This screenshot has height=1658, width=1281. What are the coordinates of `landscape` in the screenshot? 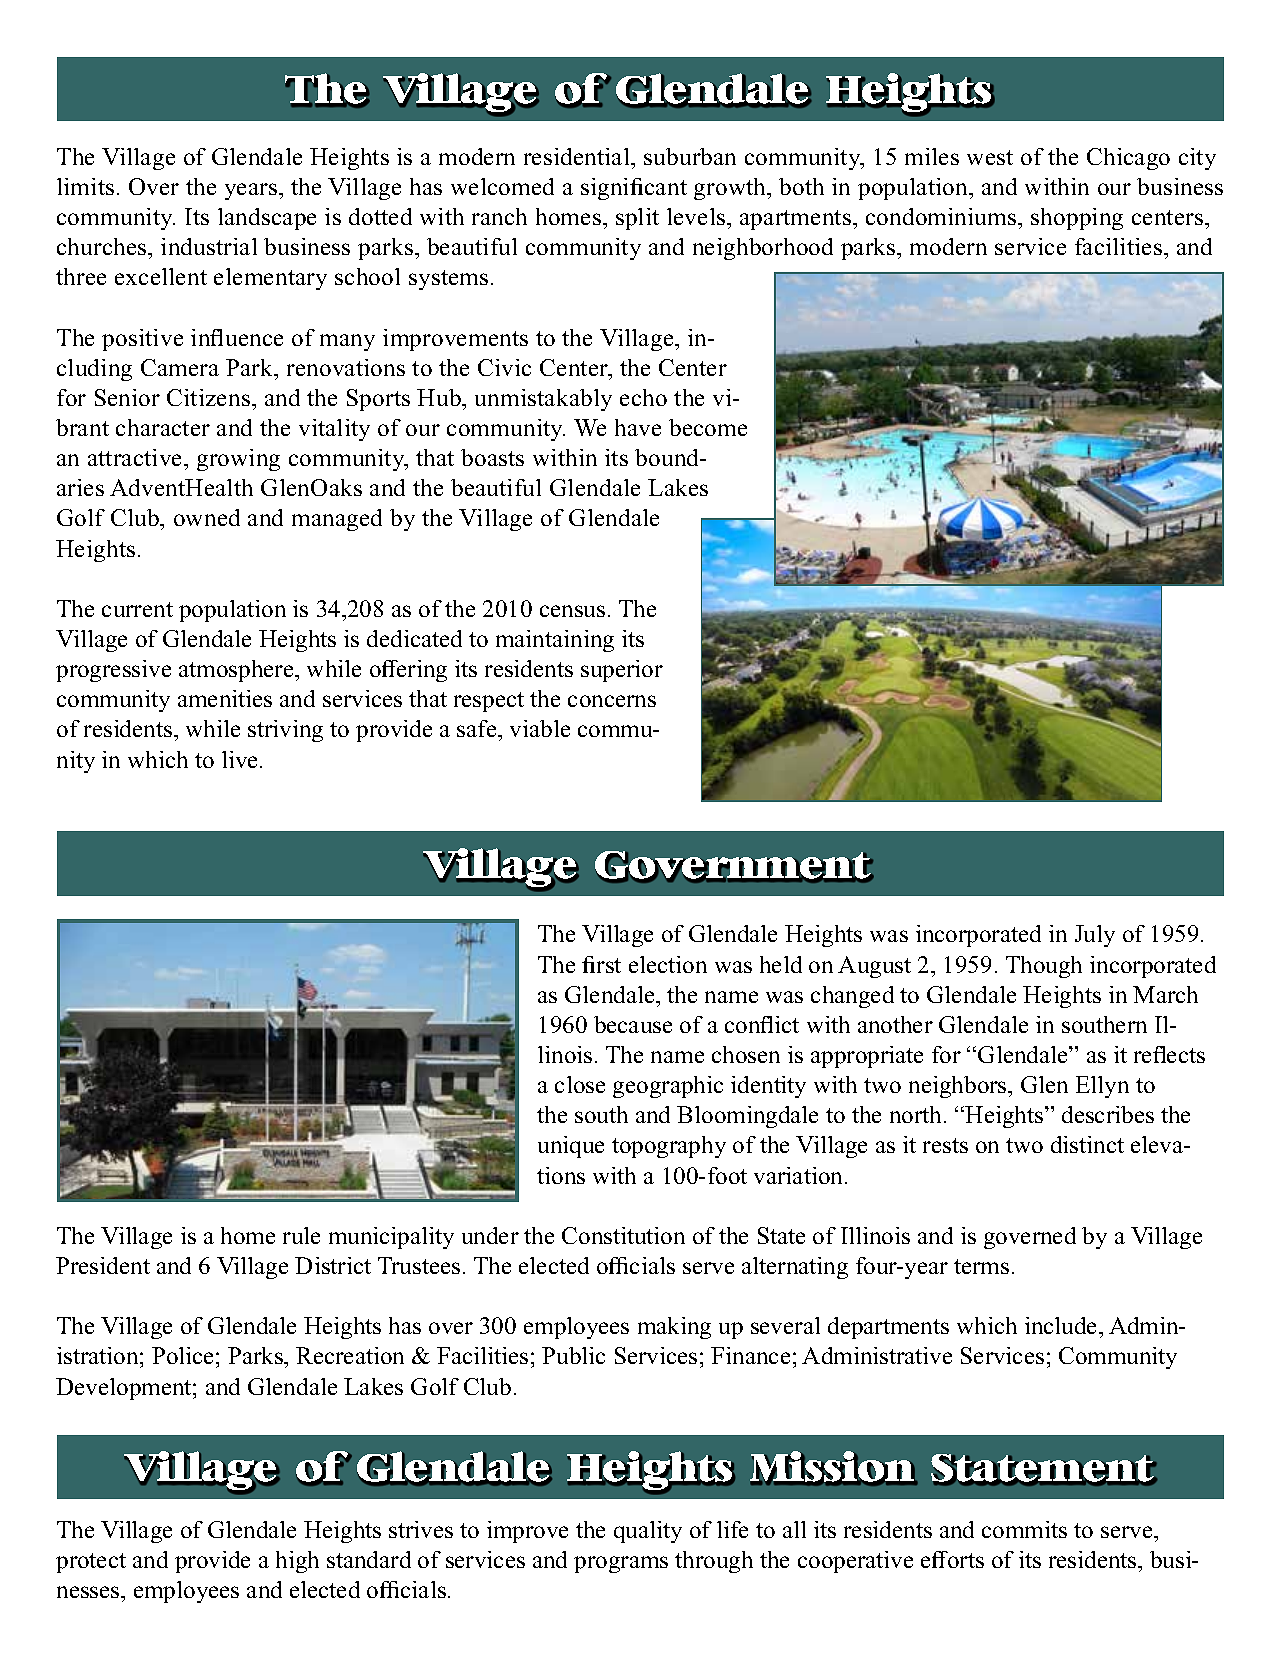 It's located at (267, 219).
